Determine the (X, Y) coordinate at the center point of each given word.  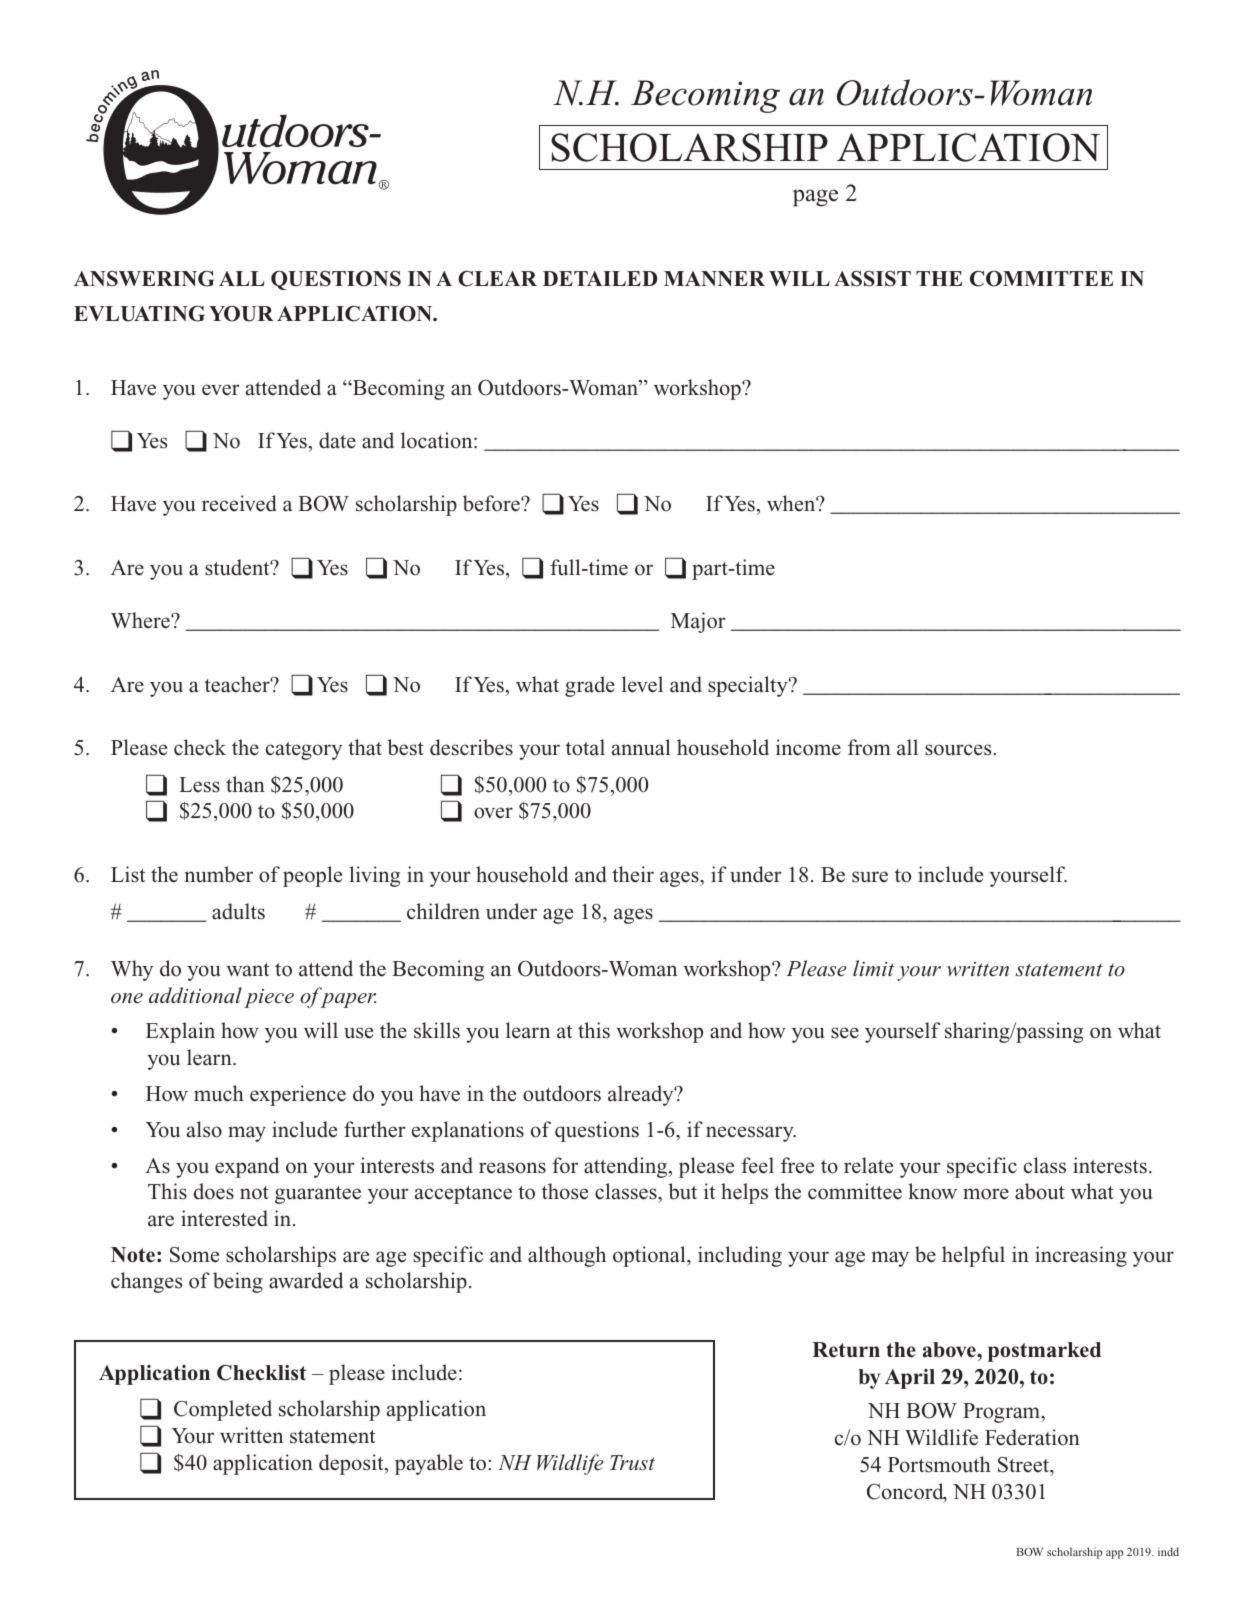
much (219, 1093)
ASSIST (872, 279)
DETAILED (600, 278)
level (642, 684)
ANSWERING (144, 278)
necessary (751, 1134)
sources (959, 750)
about (1040, 1191)
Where (141, 620)
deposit (352, 1464)
